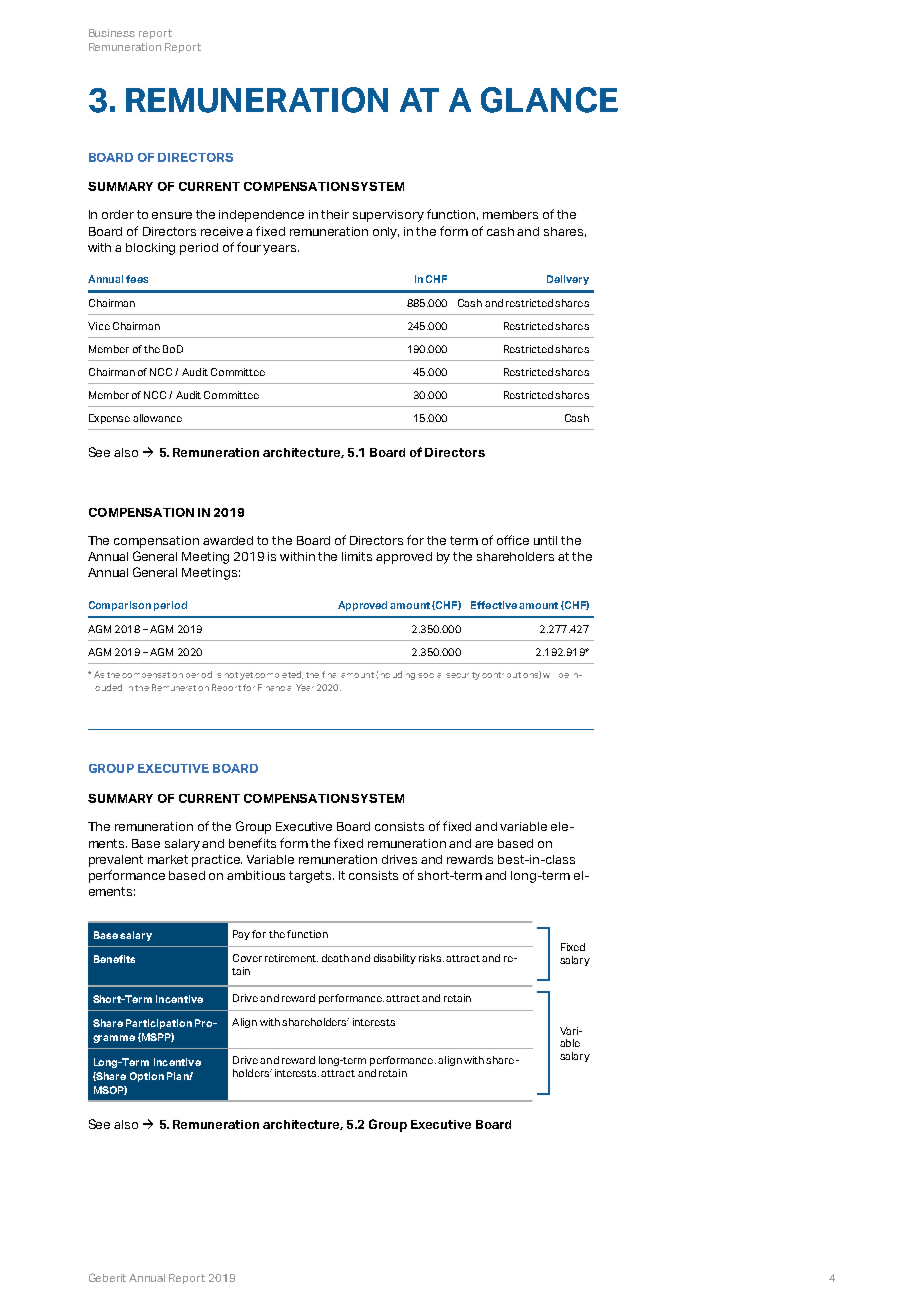 This image has height=1308, width=924. What do you see at coordinates (112, 33) in the image?
I see `Business` at bounding box center [112, 33].
